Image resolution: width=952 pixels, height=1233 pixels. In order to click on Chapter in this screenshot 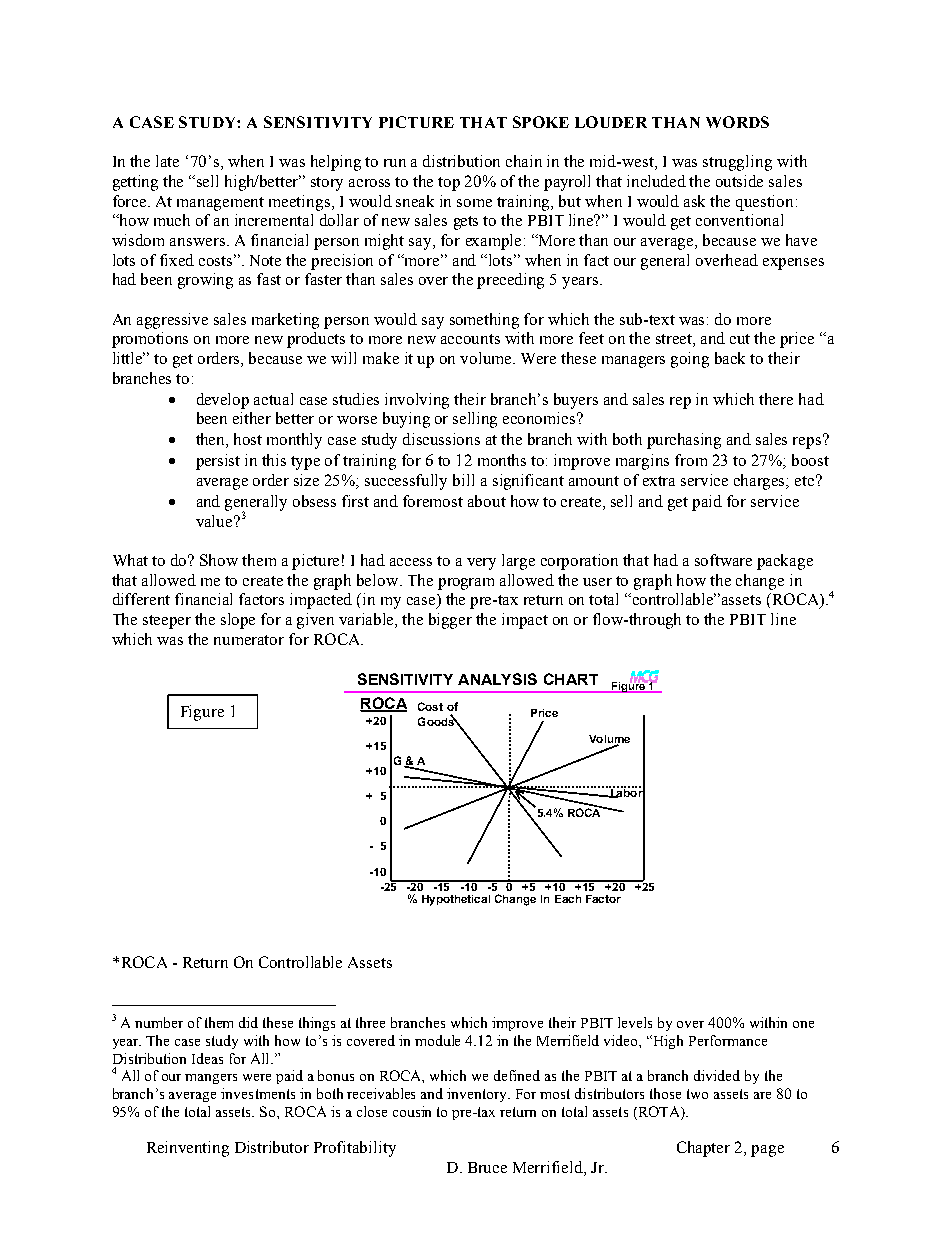, I will do `click(703, 1149)`.
